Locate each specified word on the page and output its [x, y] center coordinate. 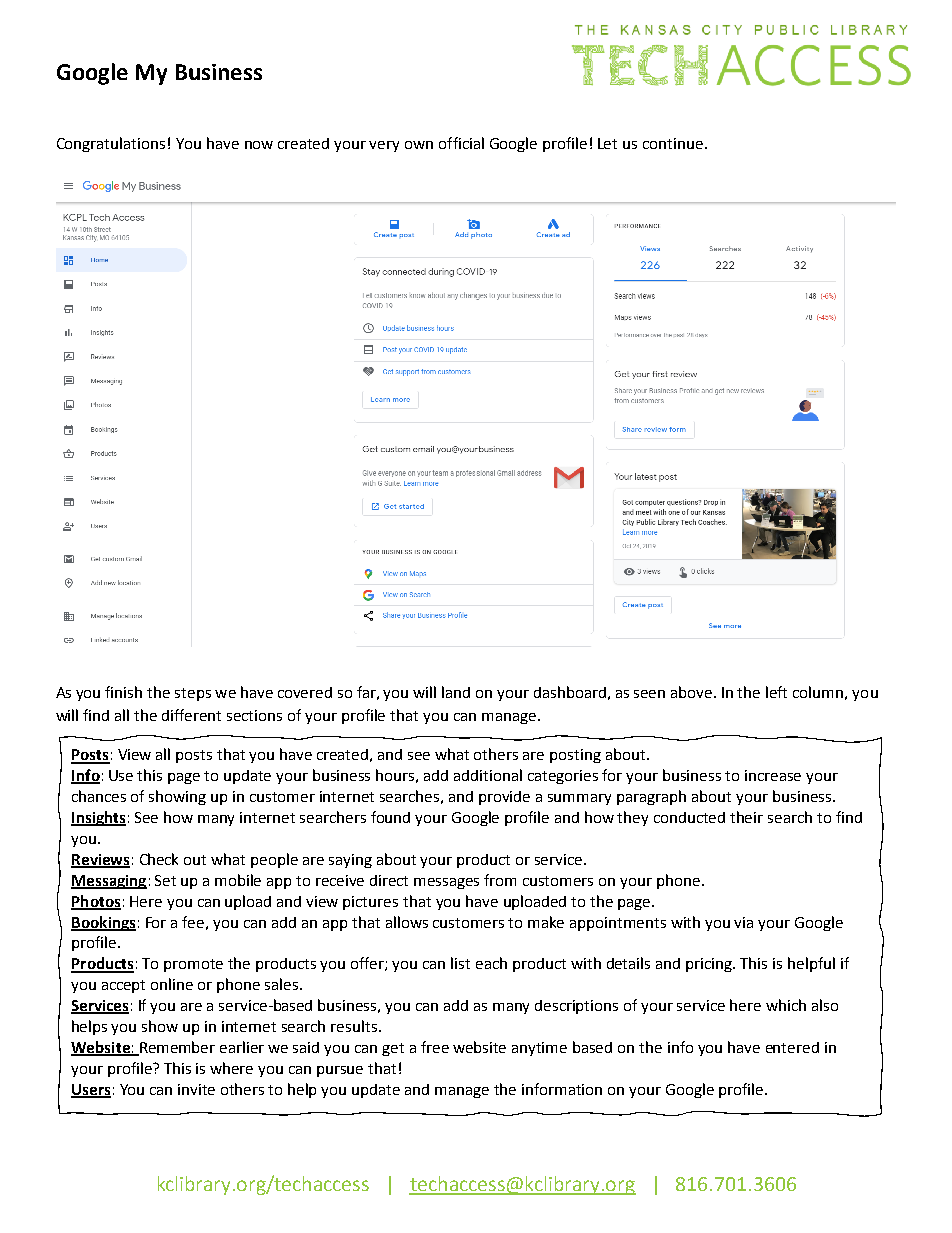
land [456, 692]
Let [607, 143]
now [259, 145]
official [461, 143]
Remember [176, 1048]
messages [446, 883]
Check [159, 859]
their [746, 817]
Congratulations [111, 144]
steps [193, 694]
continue [673, 143]
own [419, 145]
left [776, 692]
